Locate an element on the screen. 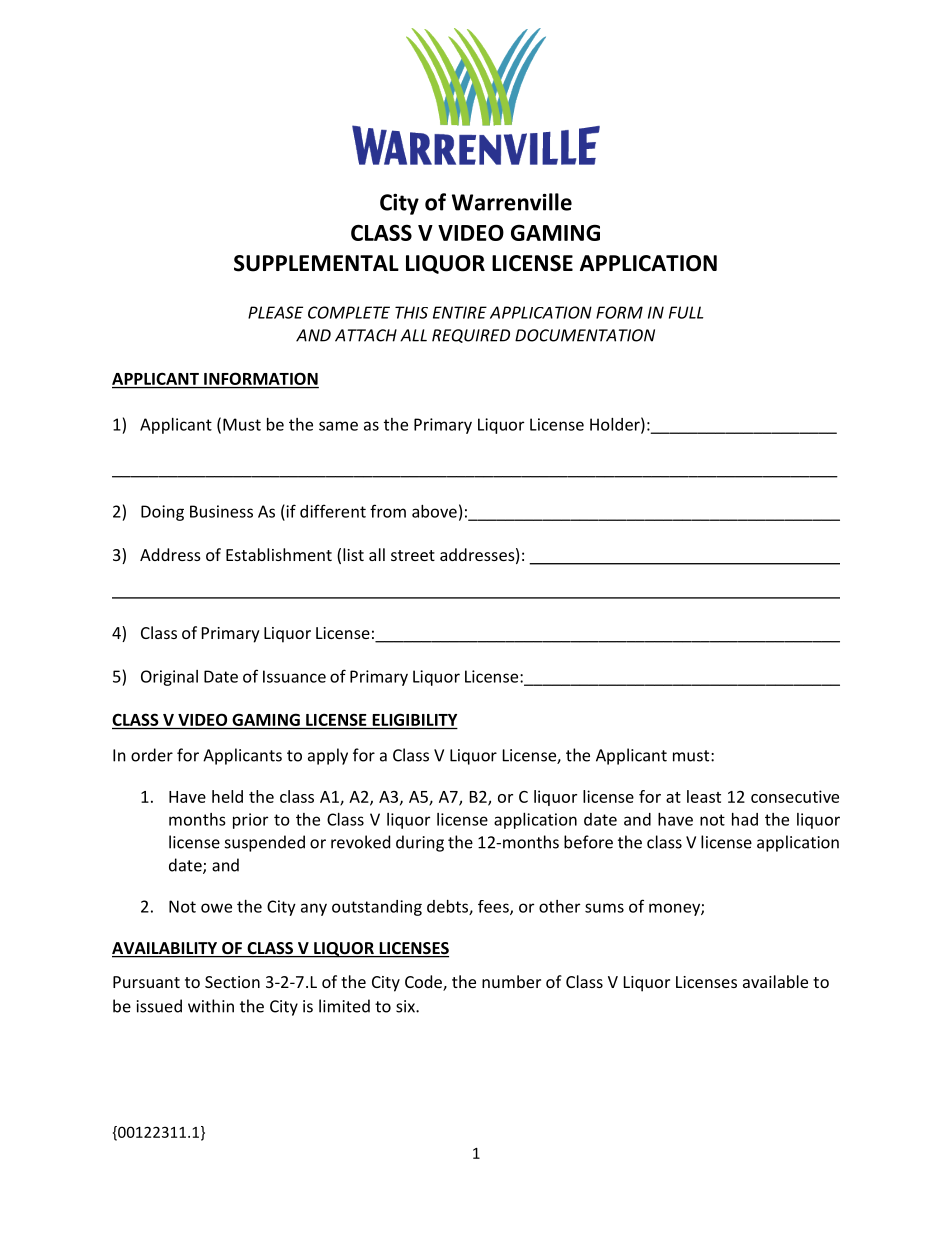 The width and height of the screenshot is (952, 1233). PLEASE is located at coordinates (275, 312).
